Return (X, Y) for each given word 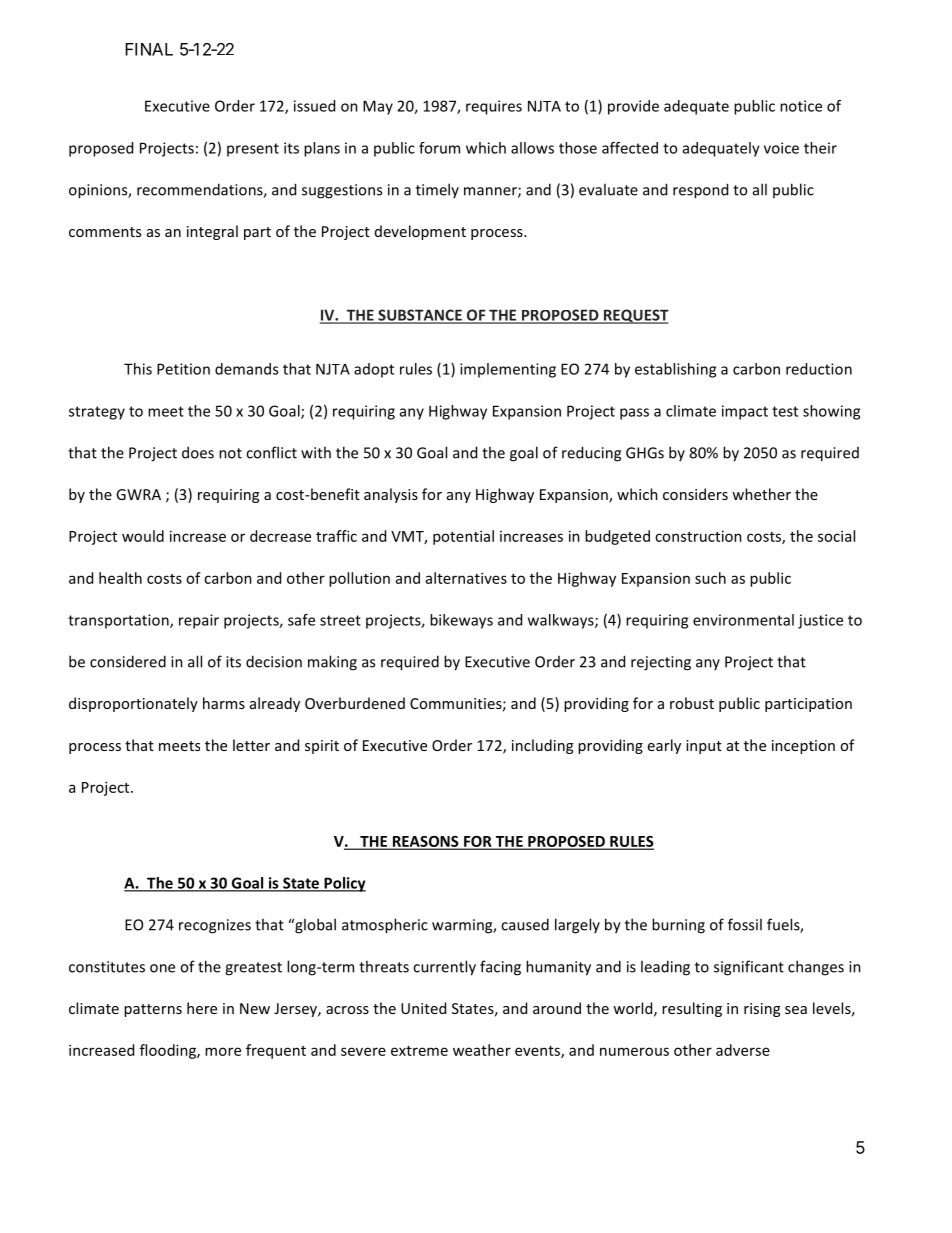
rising (762, 1010)
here (202, 1008)
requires (494, 107)
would (143, 536)
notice (801, 106)
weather (482, 1050)
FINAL (149, 49)
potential (463, 537)
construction (698, 536)
